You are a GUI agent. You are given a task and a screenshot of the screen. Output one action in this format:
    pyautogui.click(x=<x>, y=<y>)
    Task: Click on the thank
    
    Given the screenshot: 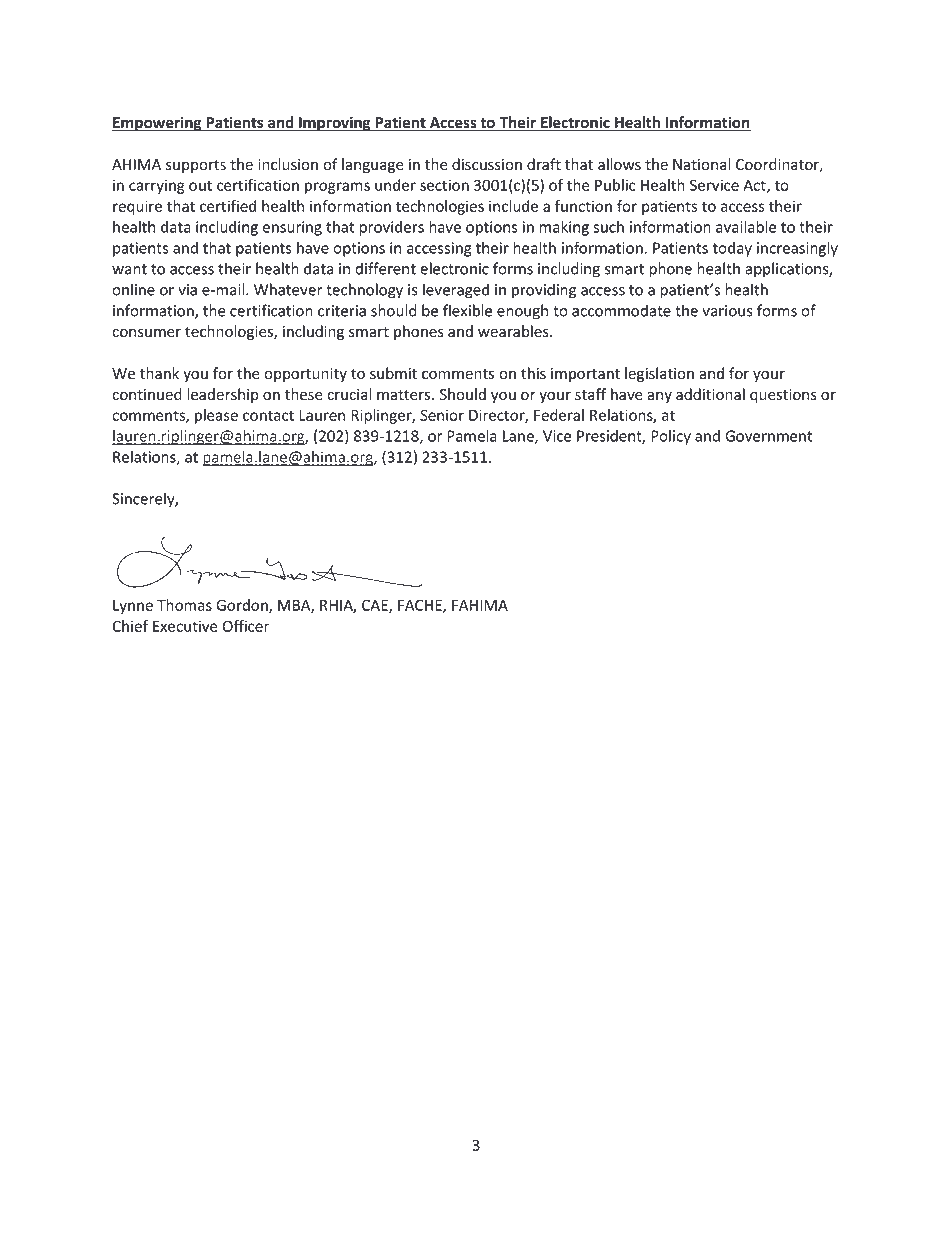 What is the action you would take?
    pyautogui.click(x=159, y=373)
